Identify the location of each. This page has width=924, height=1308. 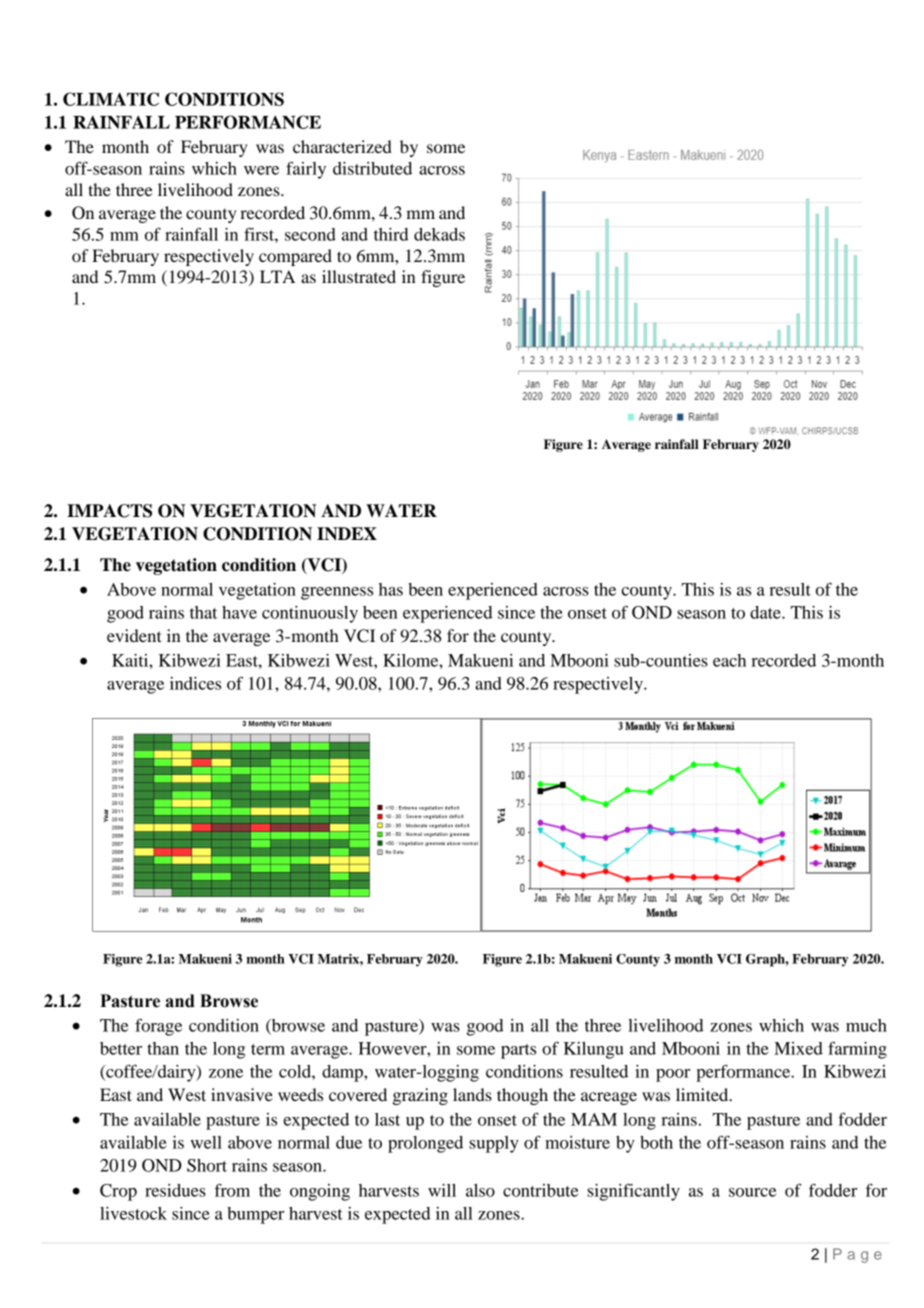
(729, 660).
